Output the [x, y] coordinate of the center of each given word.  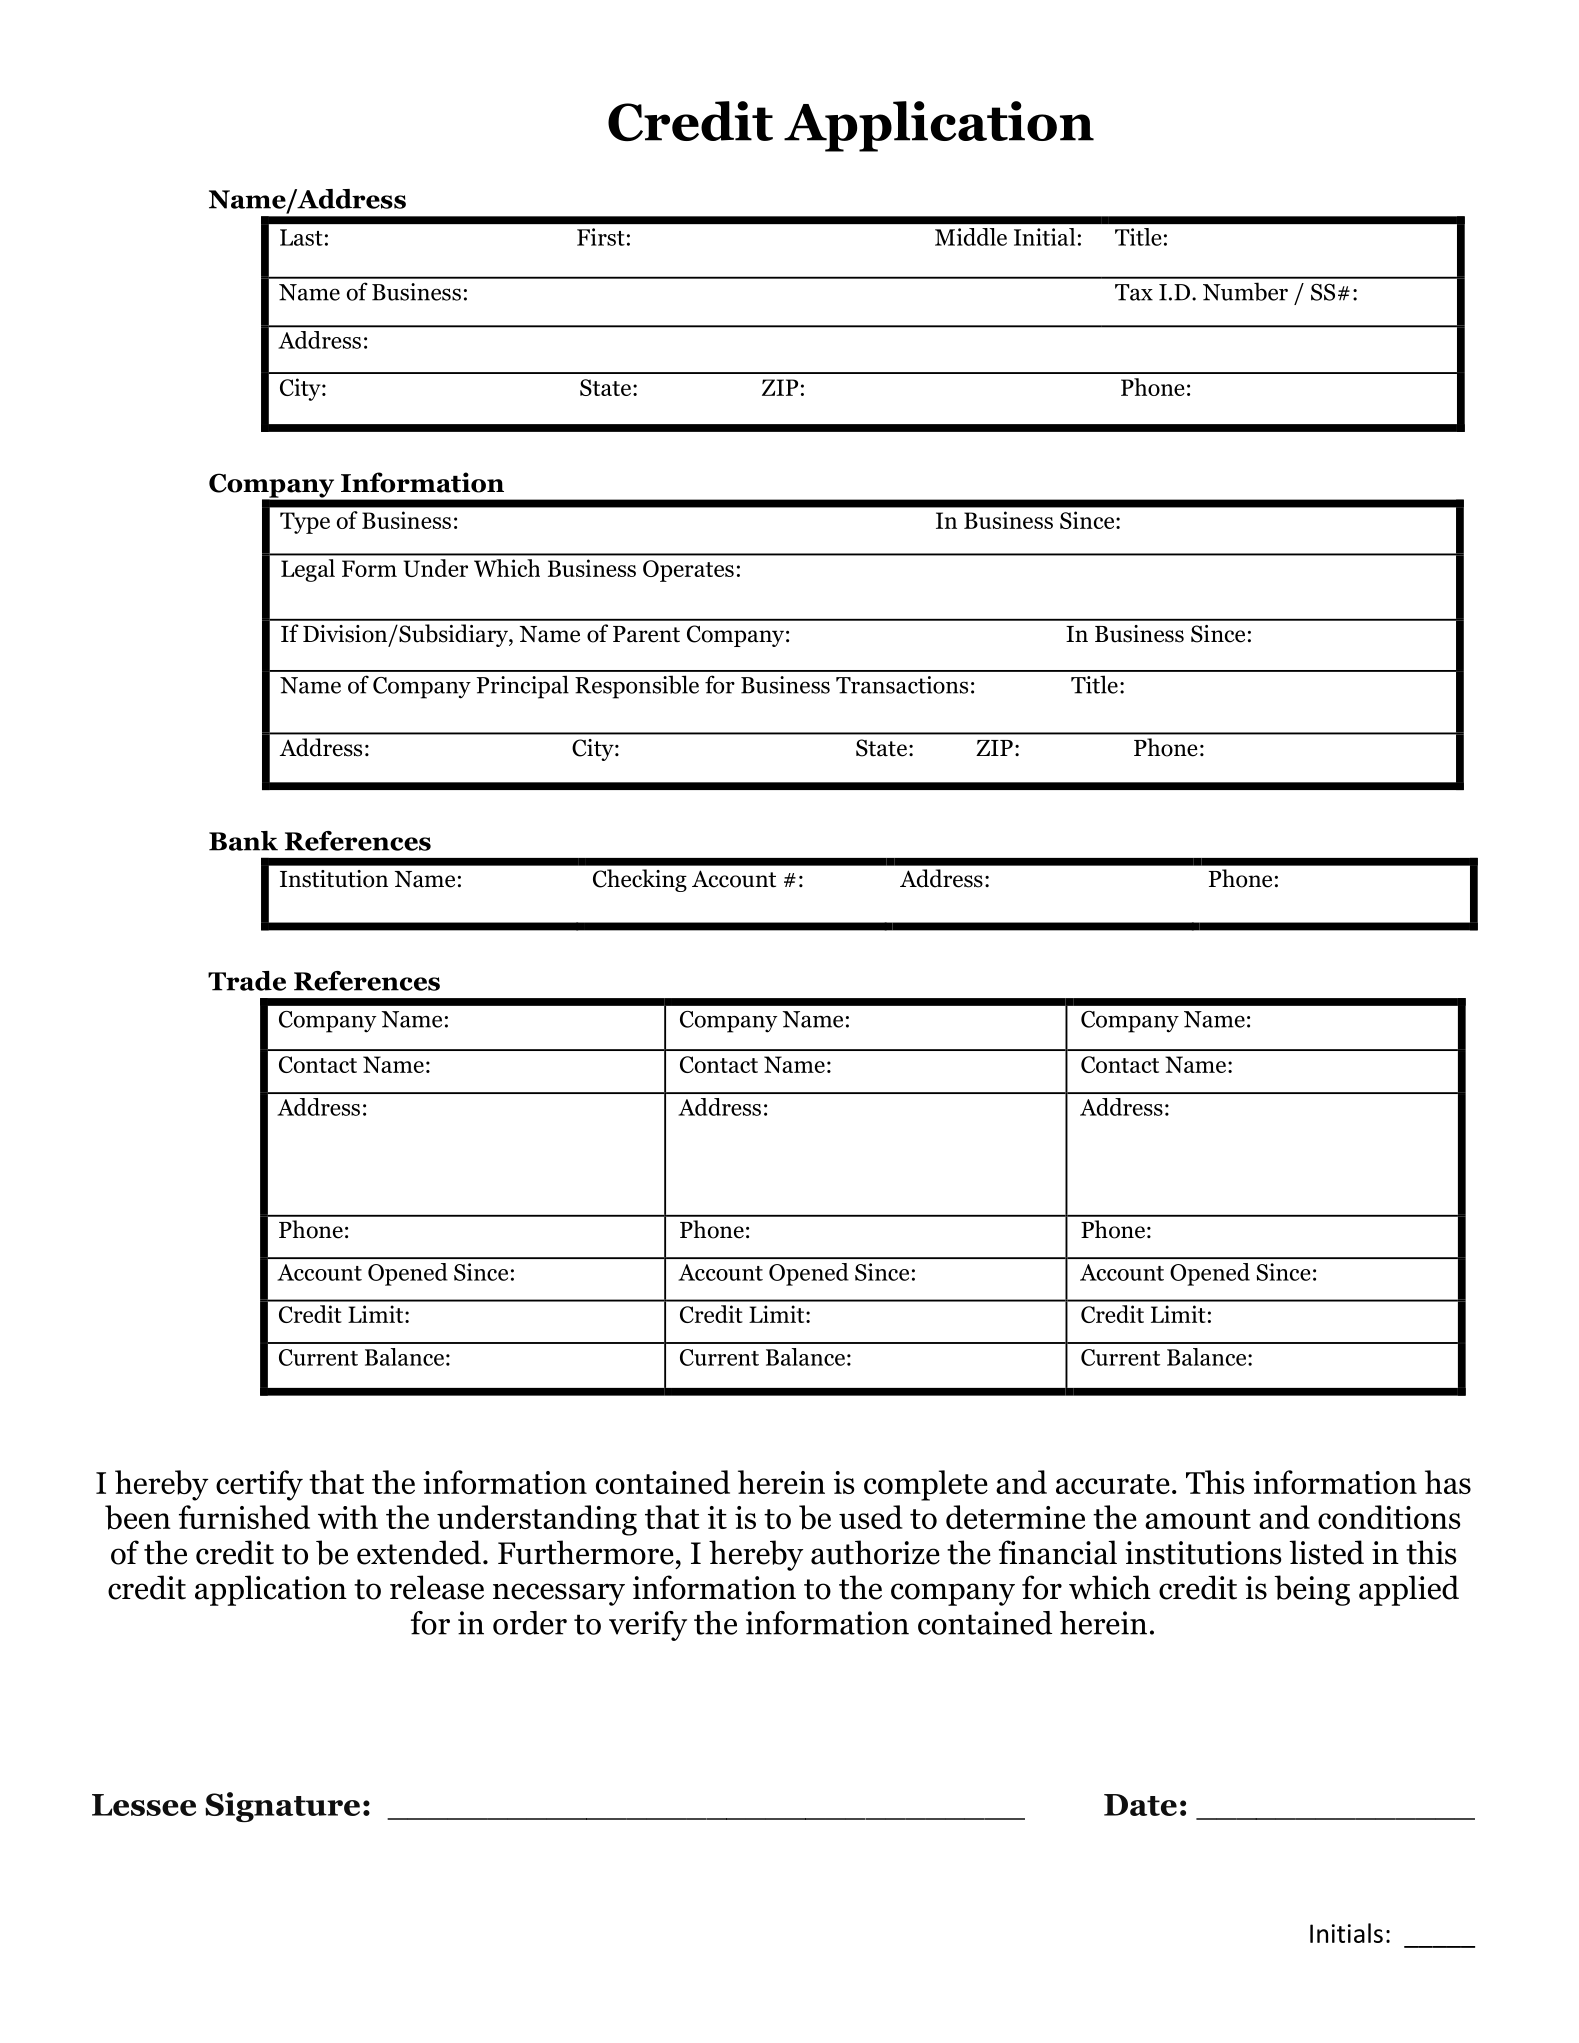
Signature [282, 1807]
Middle [971, 237]
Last [301, 237]
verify [648, 1626]
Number [1245, 291]
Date [1140, 1805]
